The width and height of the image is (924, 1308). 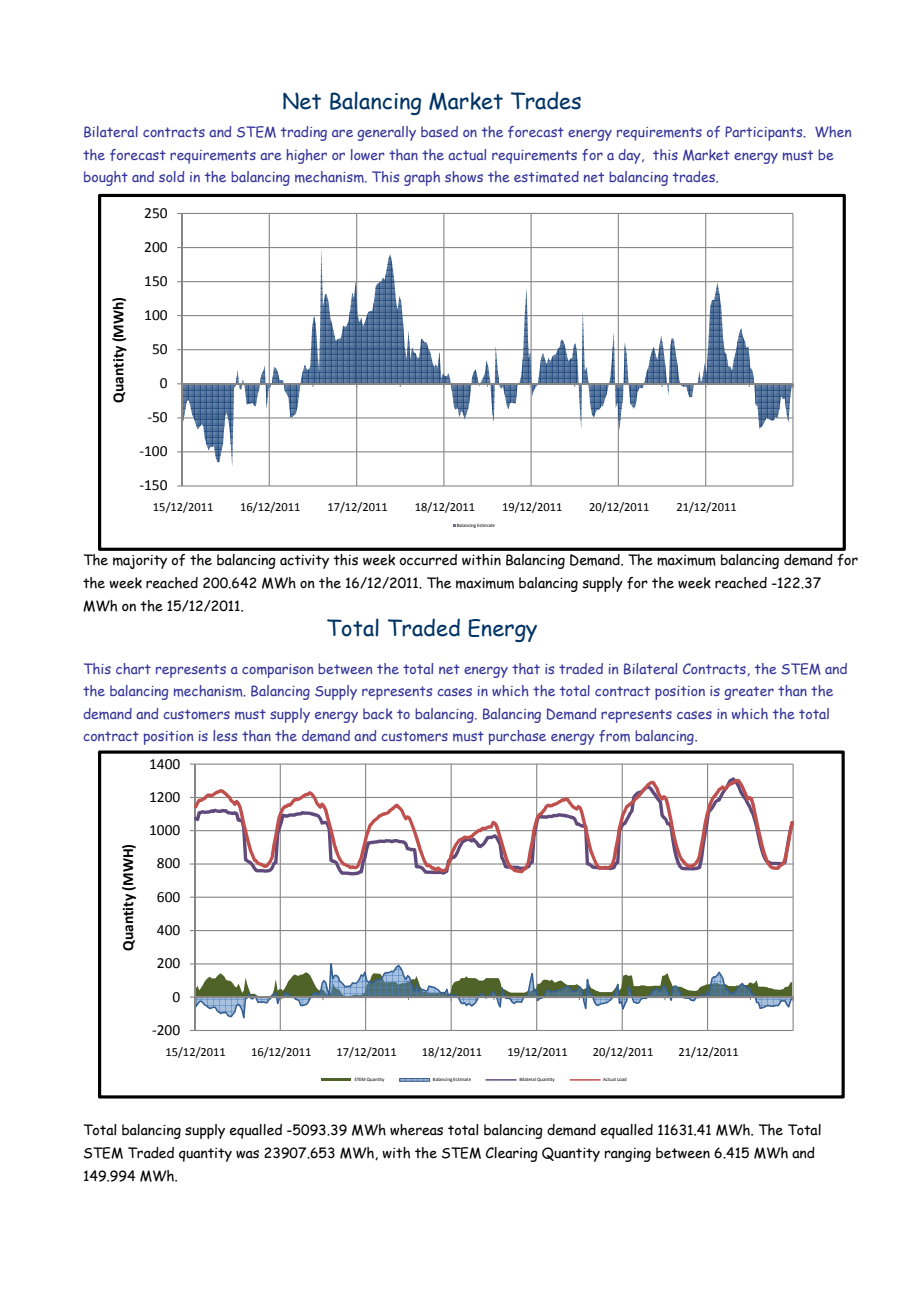 I want to click on whereas, so click(x=416, y=1130).
